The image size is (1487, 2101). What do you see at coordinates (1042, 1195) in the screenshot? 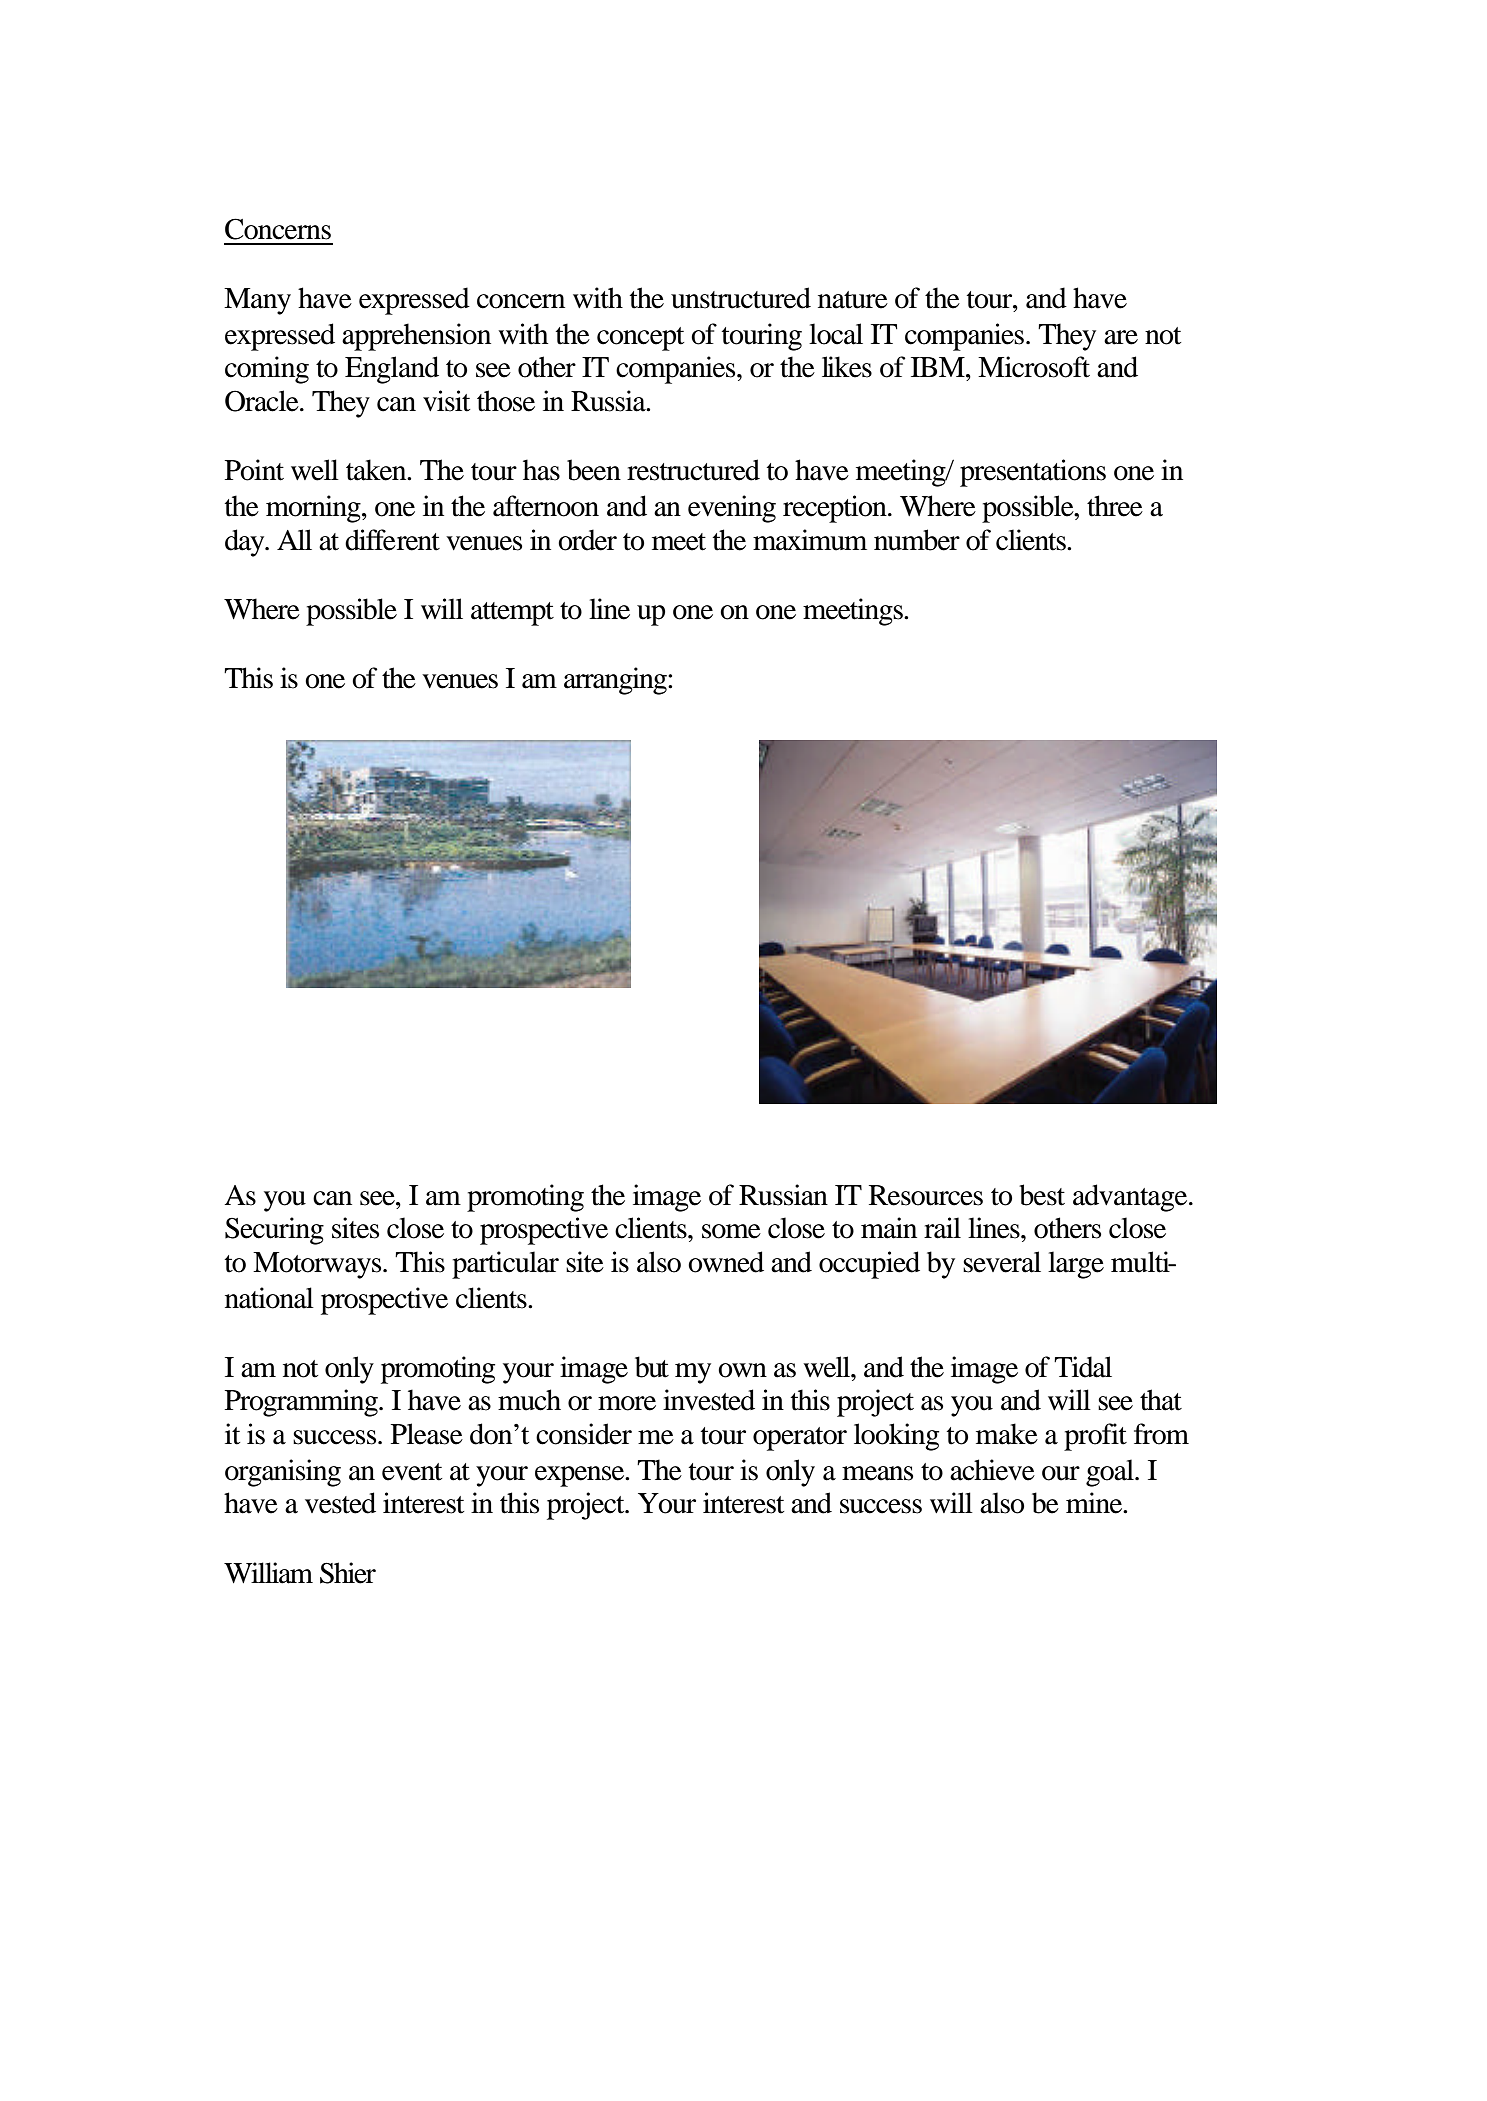
I see `best` at bounding box center [1042, 1195].
